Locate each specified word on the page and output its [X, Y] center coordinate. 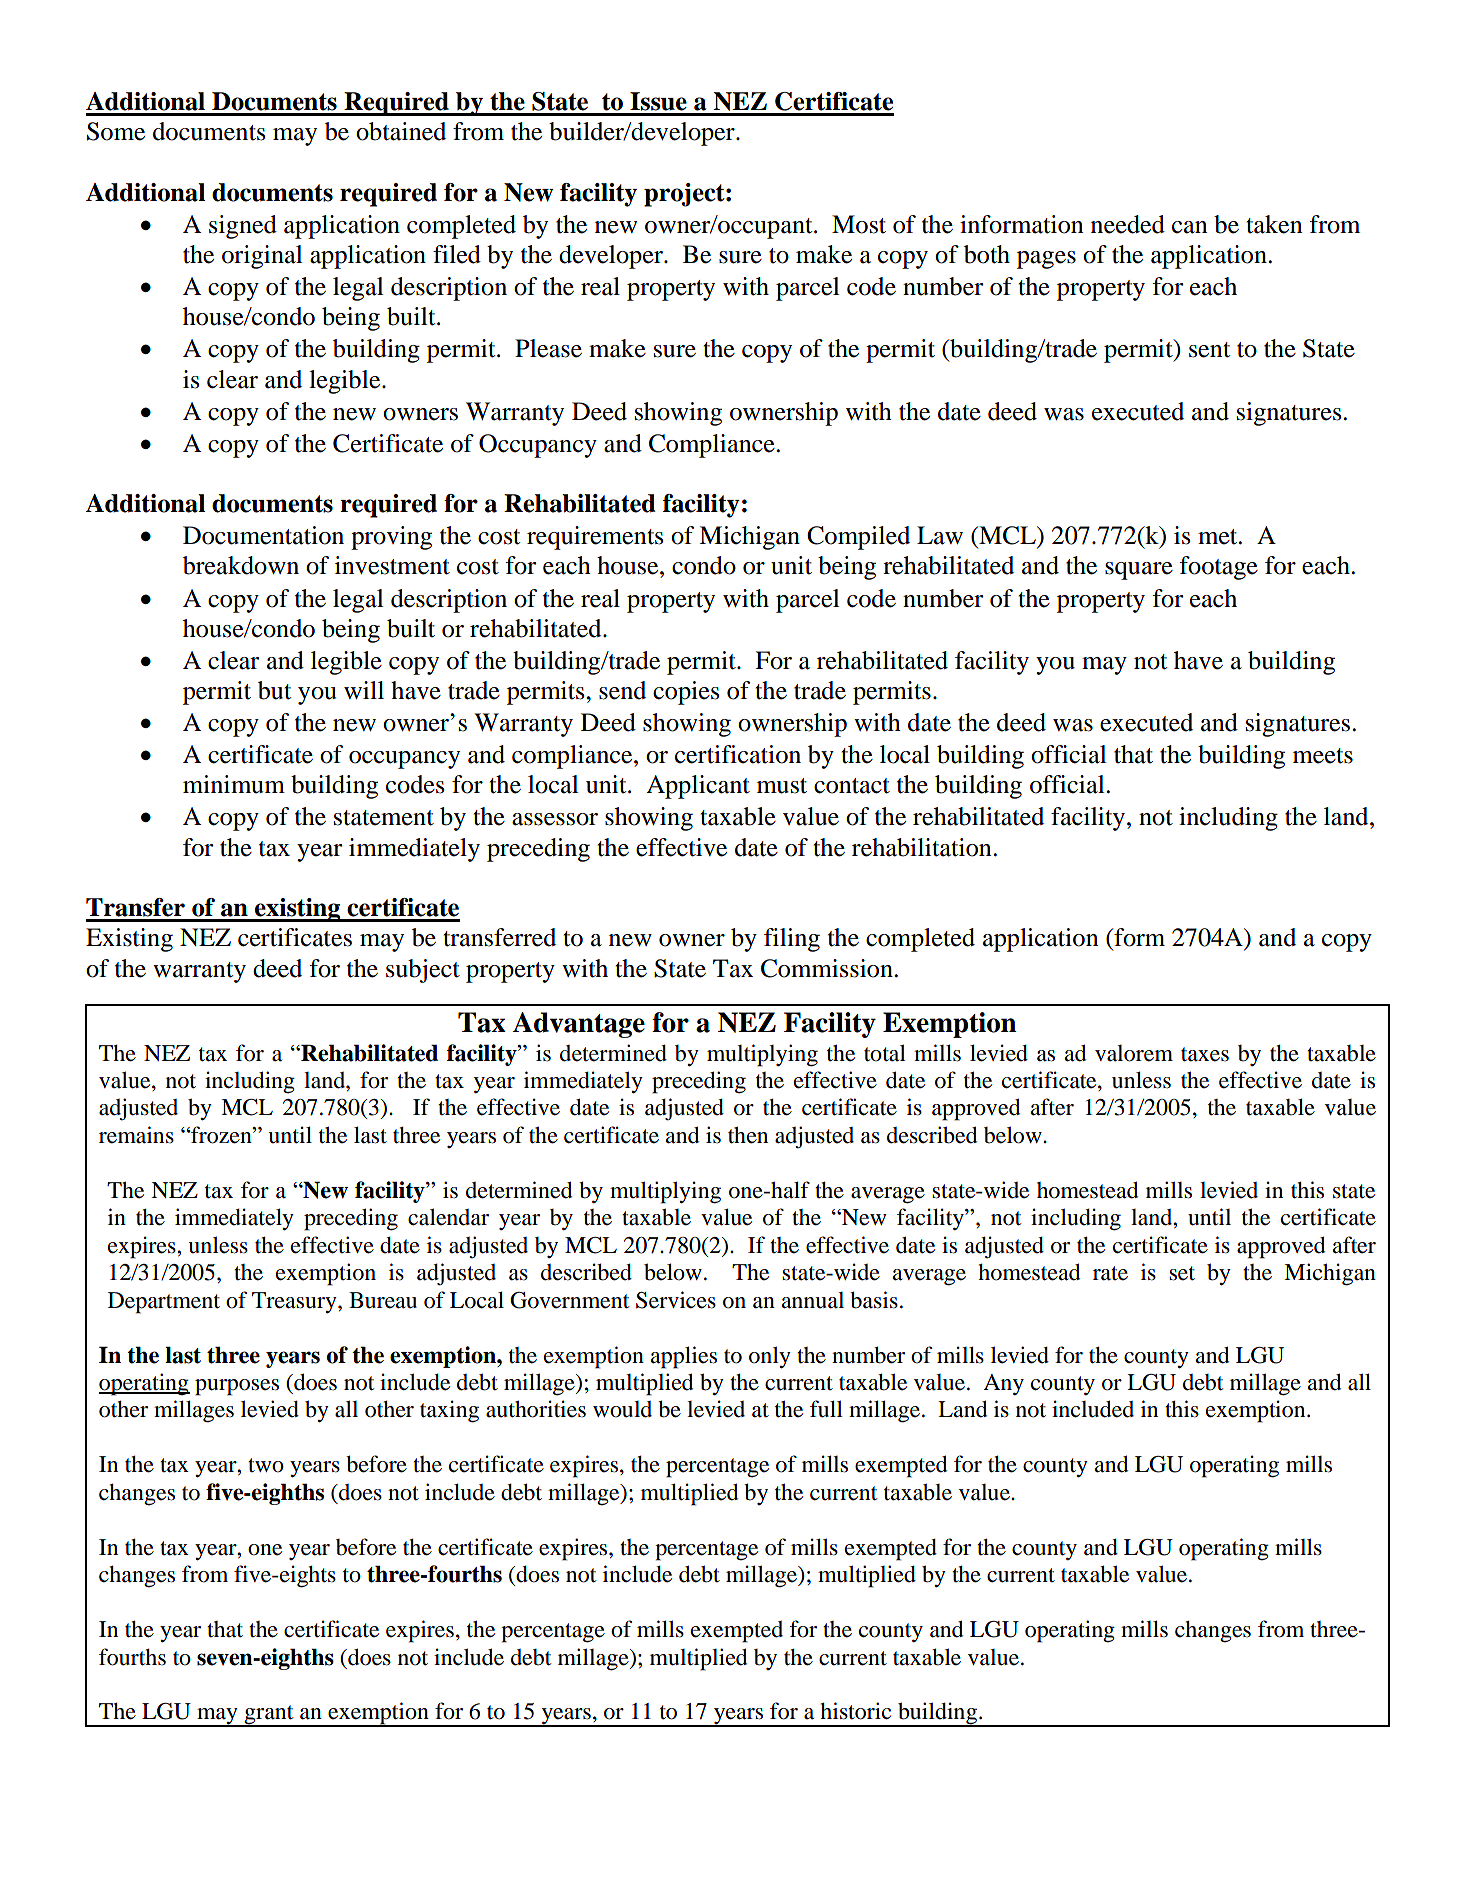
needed [1128, 224]
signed [243, 227]
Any [1003, 1384]
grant [269, 1716]
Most [859, 224]
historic [855, 1711]
